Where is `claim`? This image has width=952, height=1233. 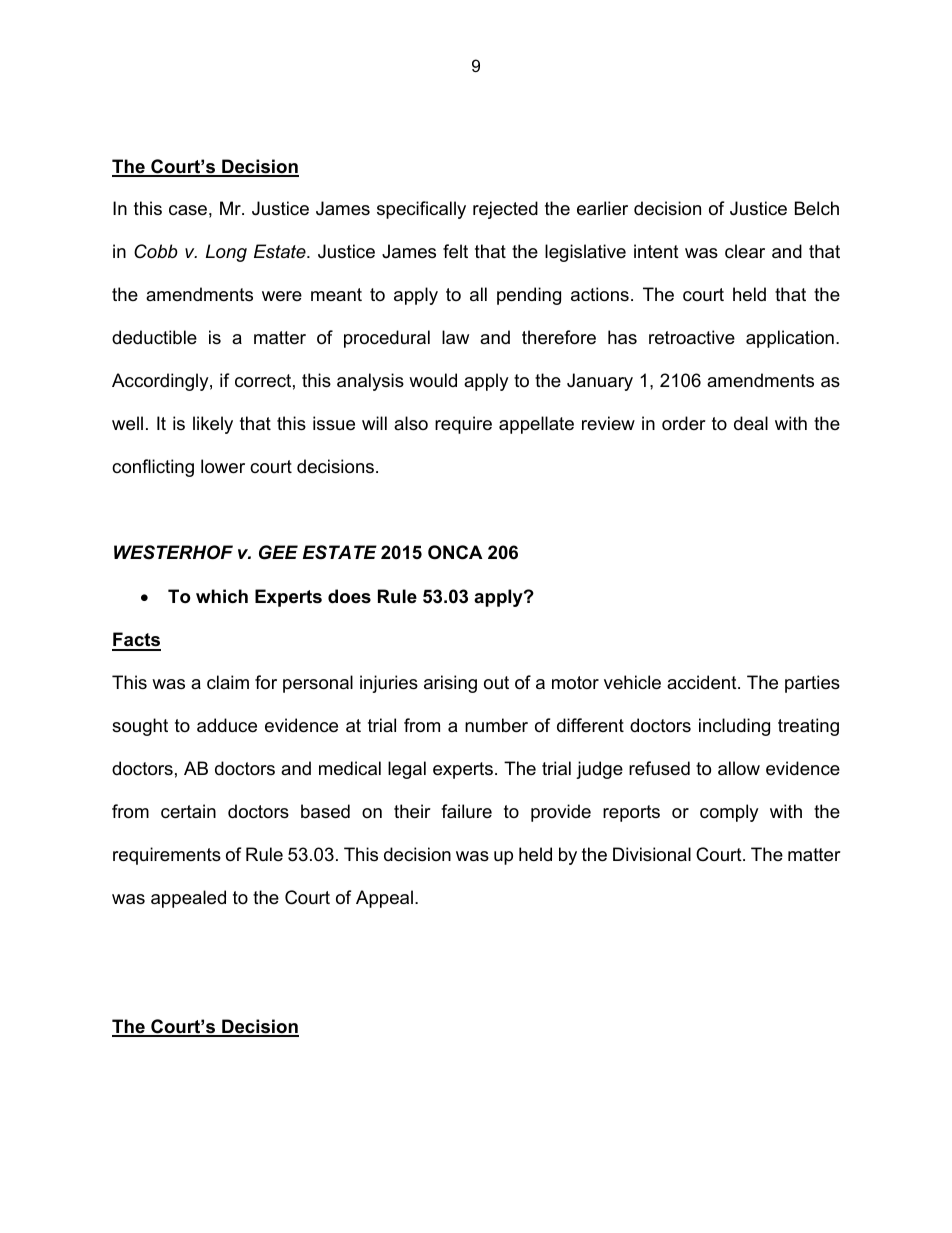 claim is located at coordinates (228, 682).
